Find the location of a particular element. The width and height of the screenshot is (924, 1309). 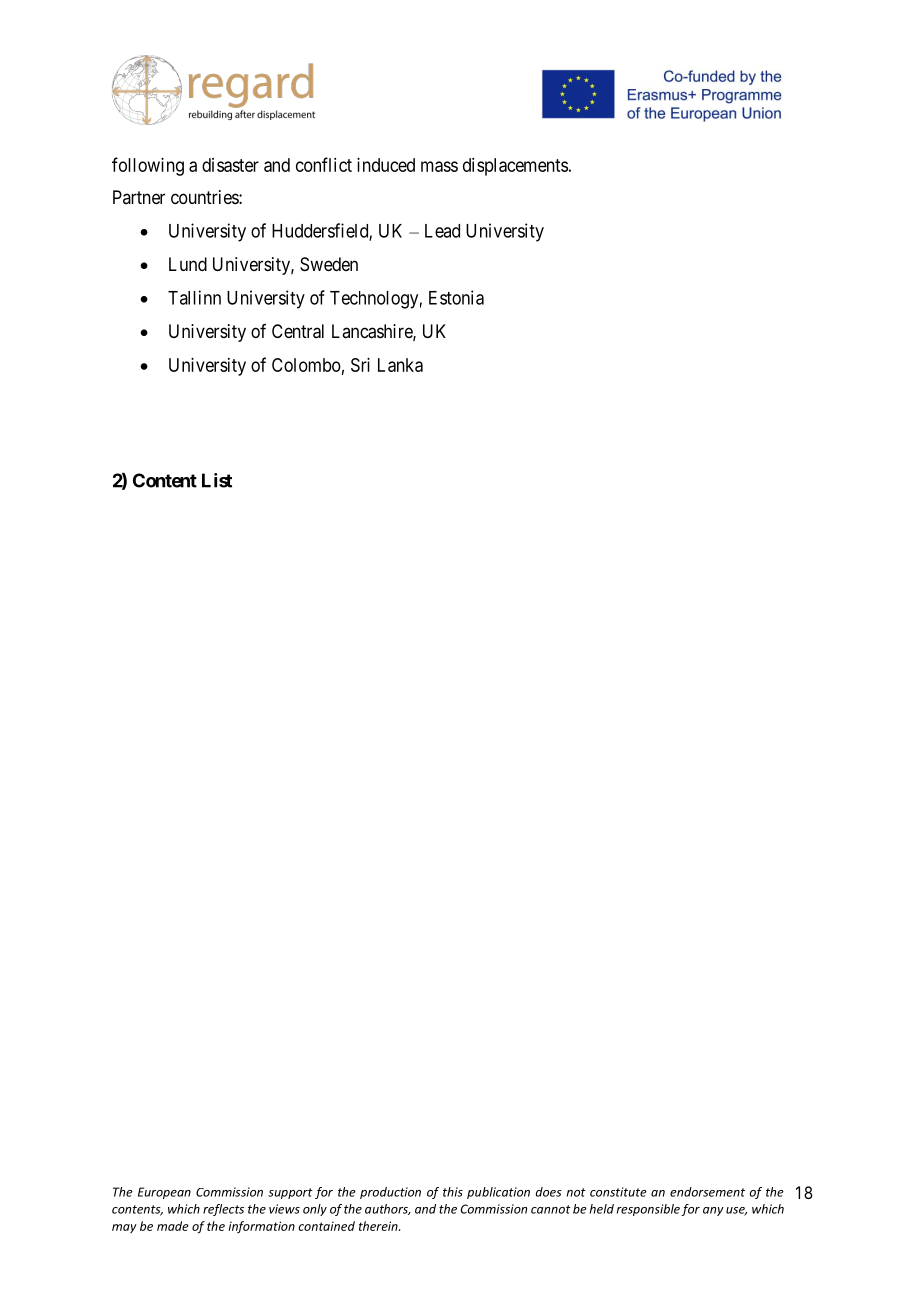

European is located at coordinates (164, 1193).
